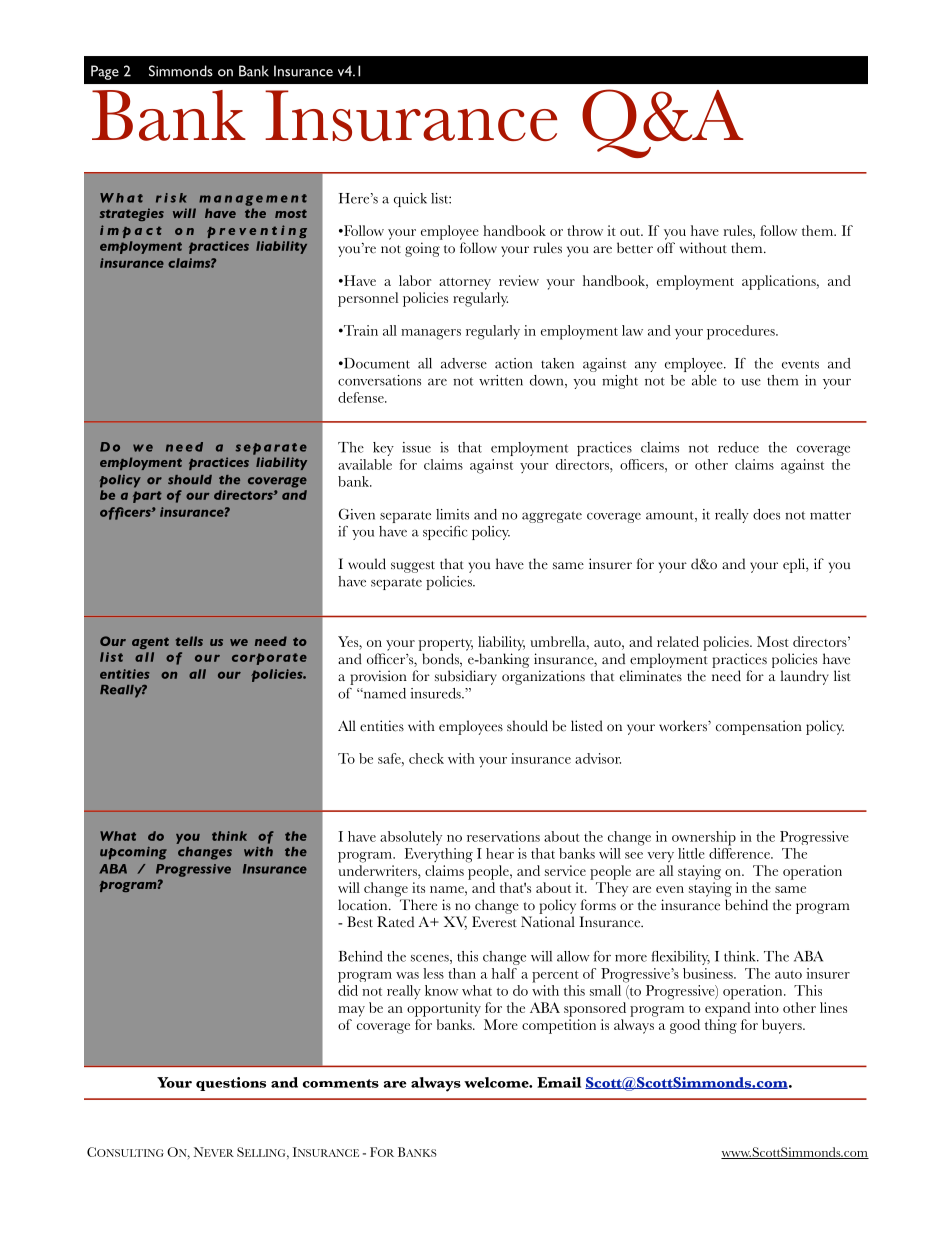 Image resolution: width=952 pixels, height=1233 pixels. What do you see at coordinates (766, 514) in the document?
I see `does` at bounding box center [766, 514].
